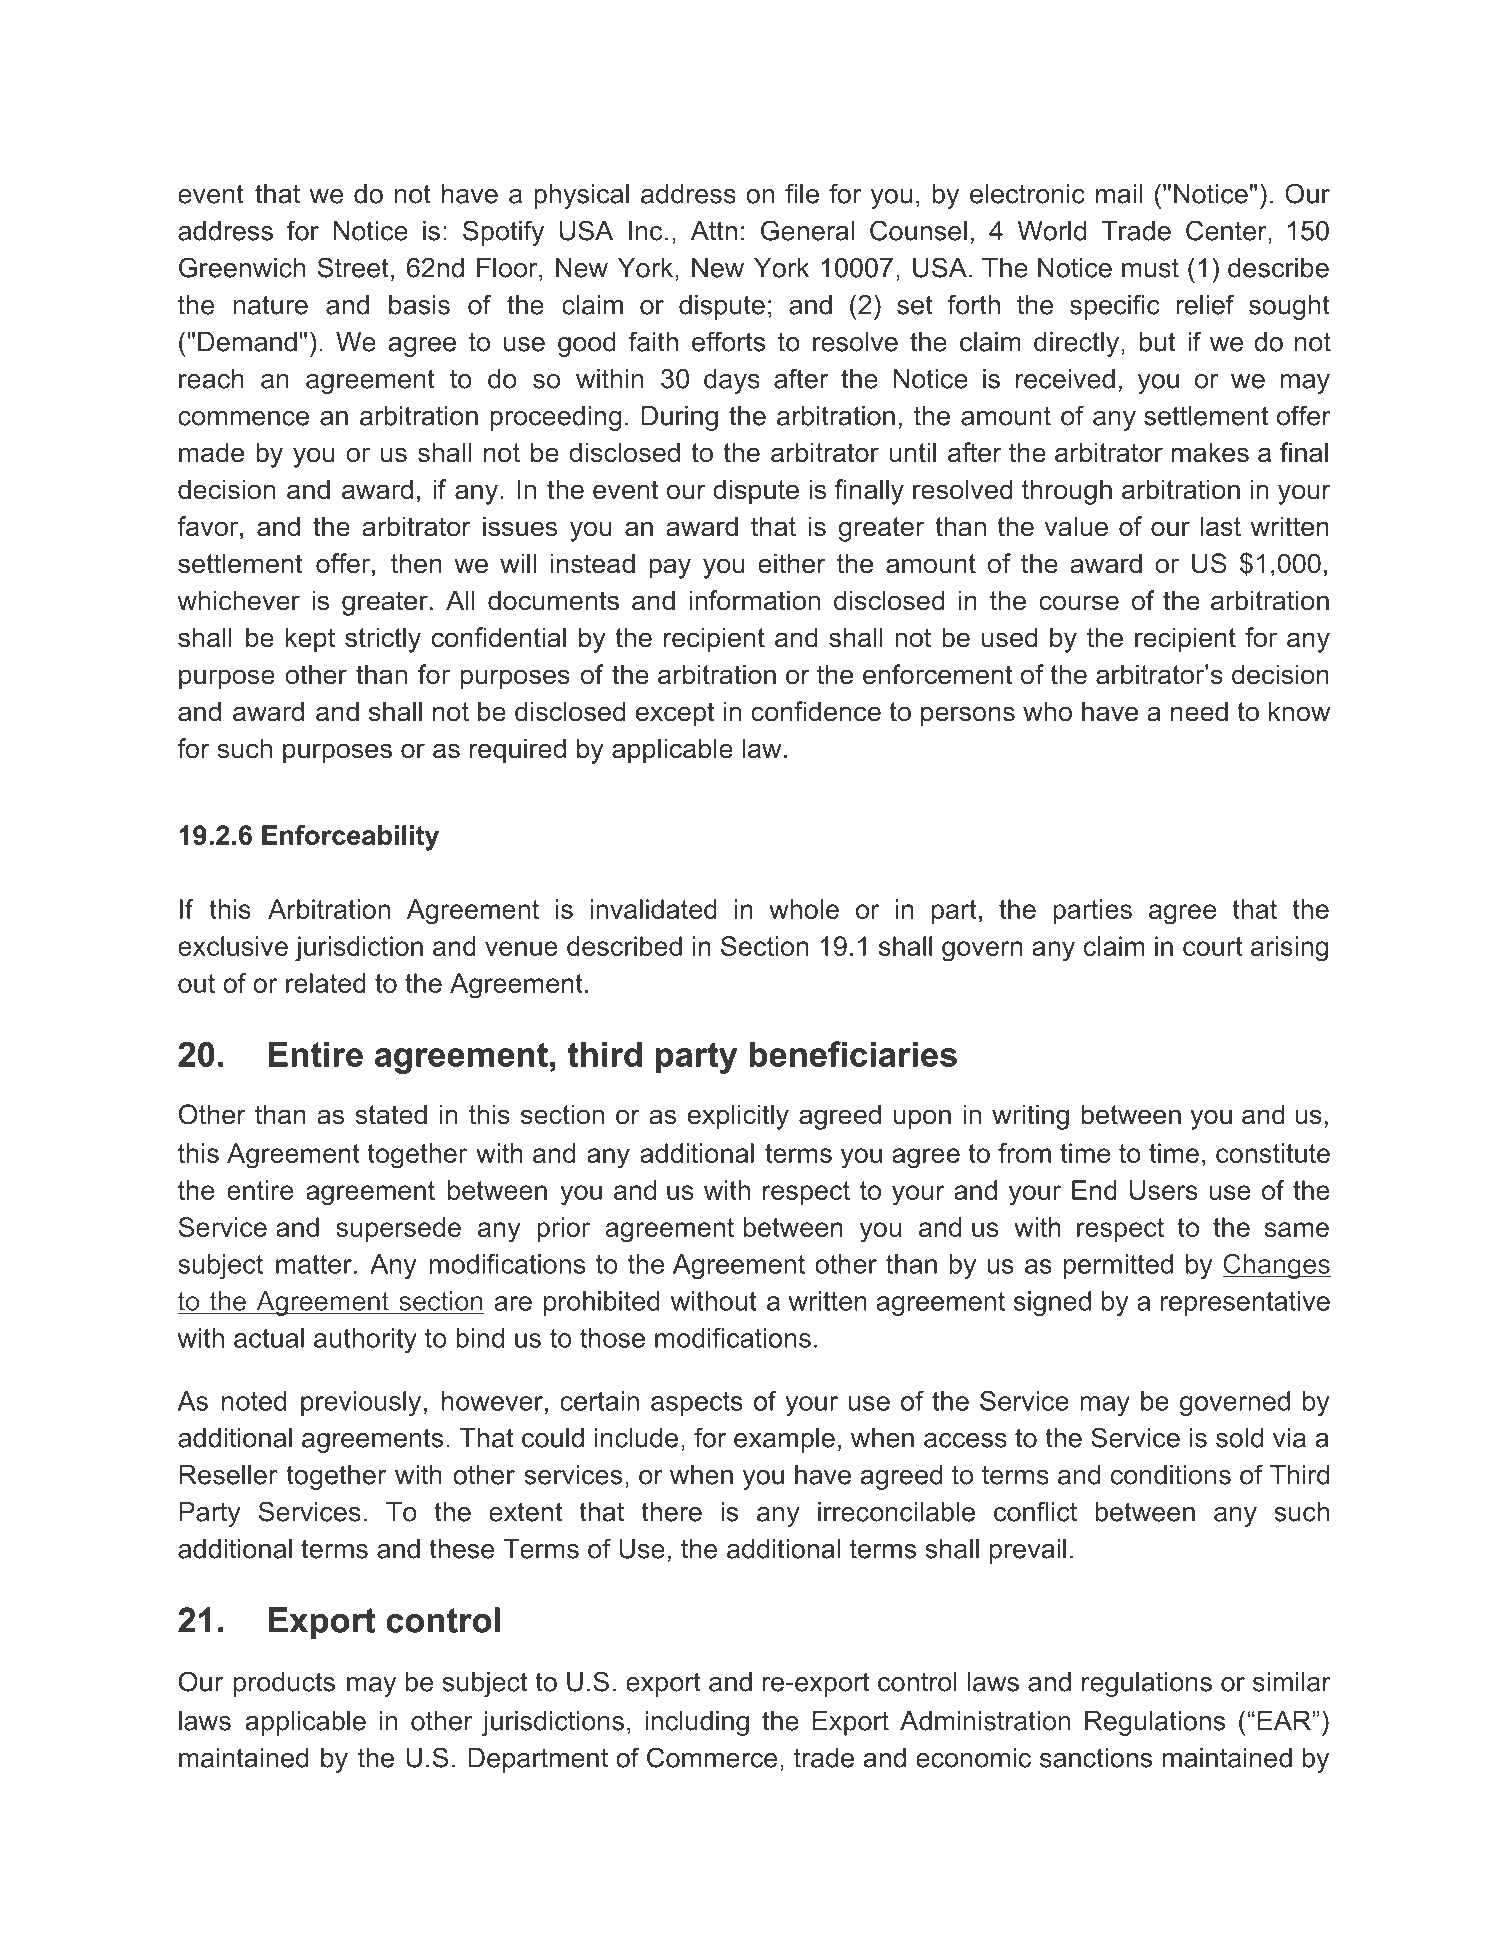  I want to click on Street, so click(353, 267).
